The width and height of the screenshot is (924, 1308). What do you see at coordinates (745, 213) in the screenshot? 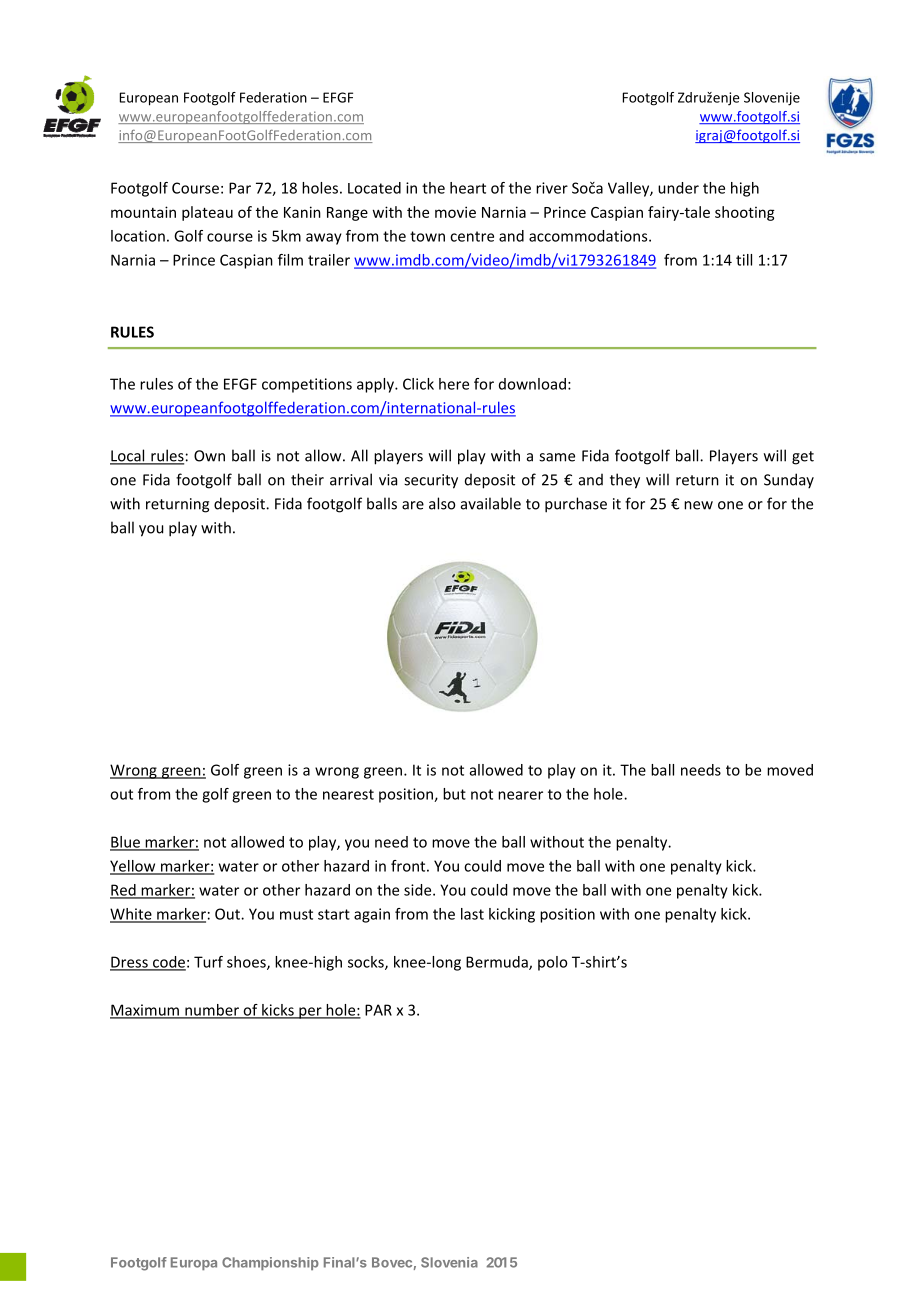
I see `shooting` at bounding box center [745, 213].
